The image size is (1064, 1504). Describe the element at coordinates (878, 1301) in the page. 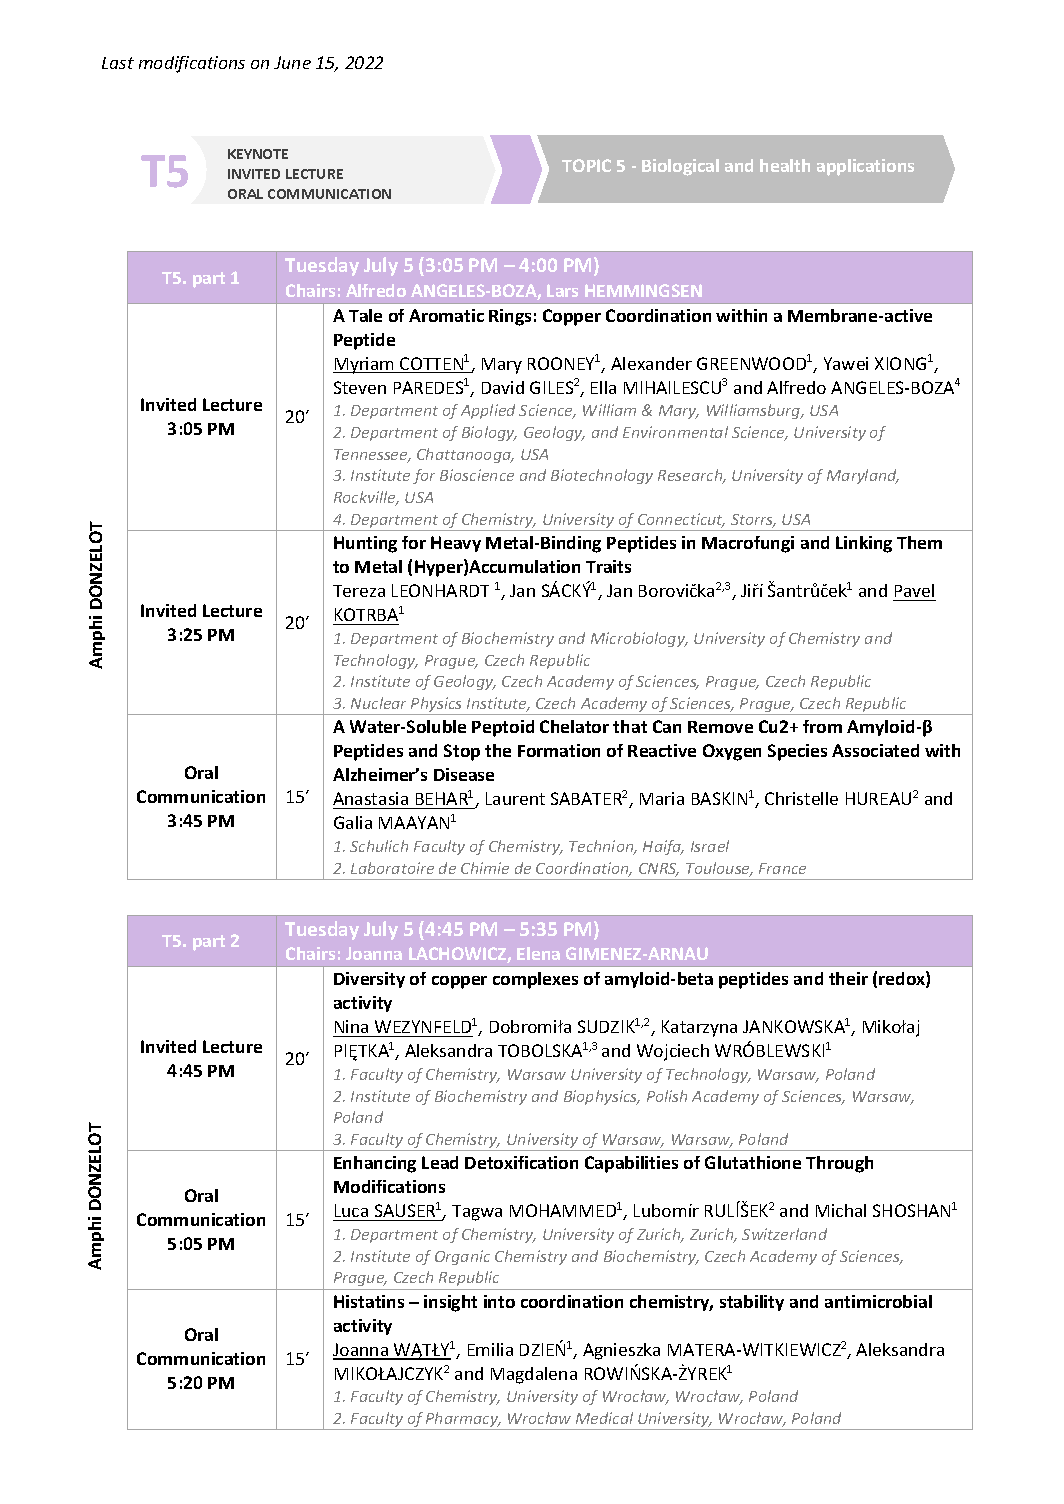

I see `antimicrobial` at that location.
